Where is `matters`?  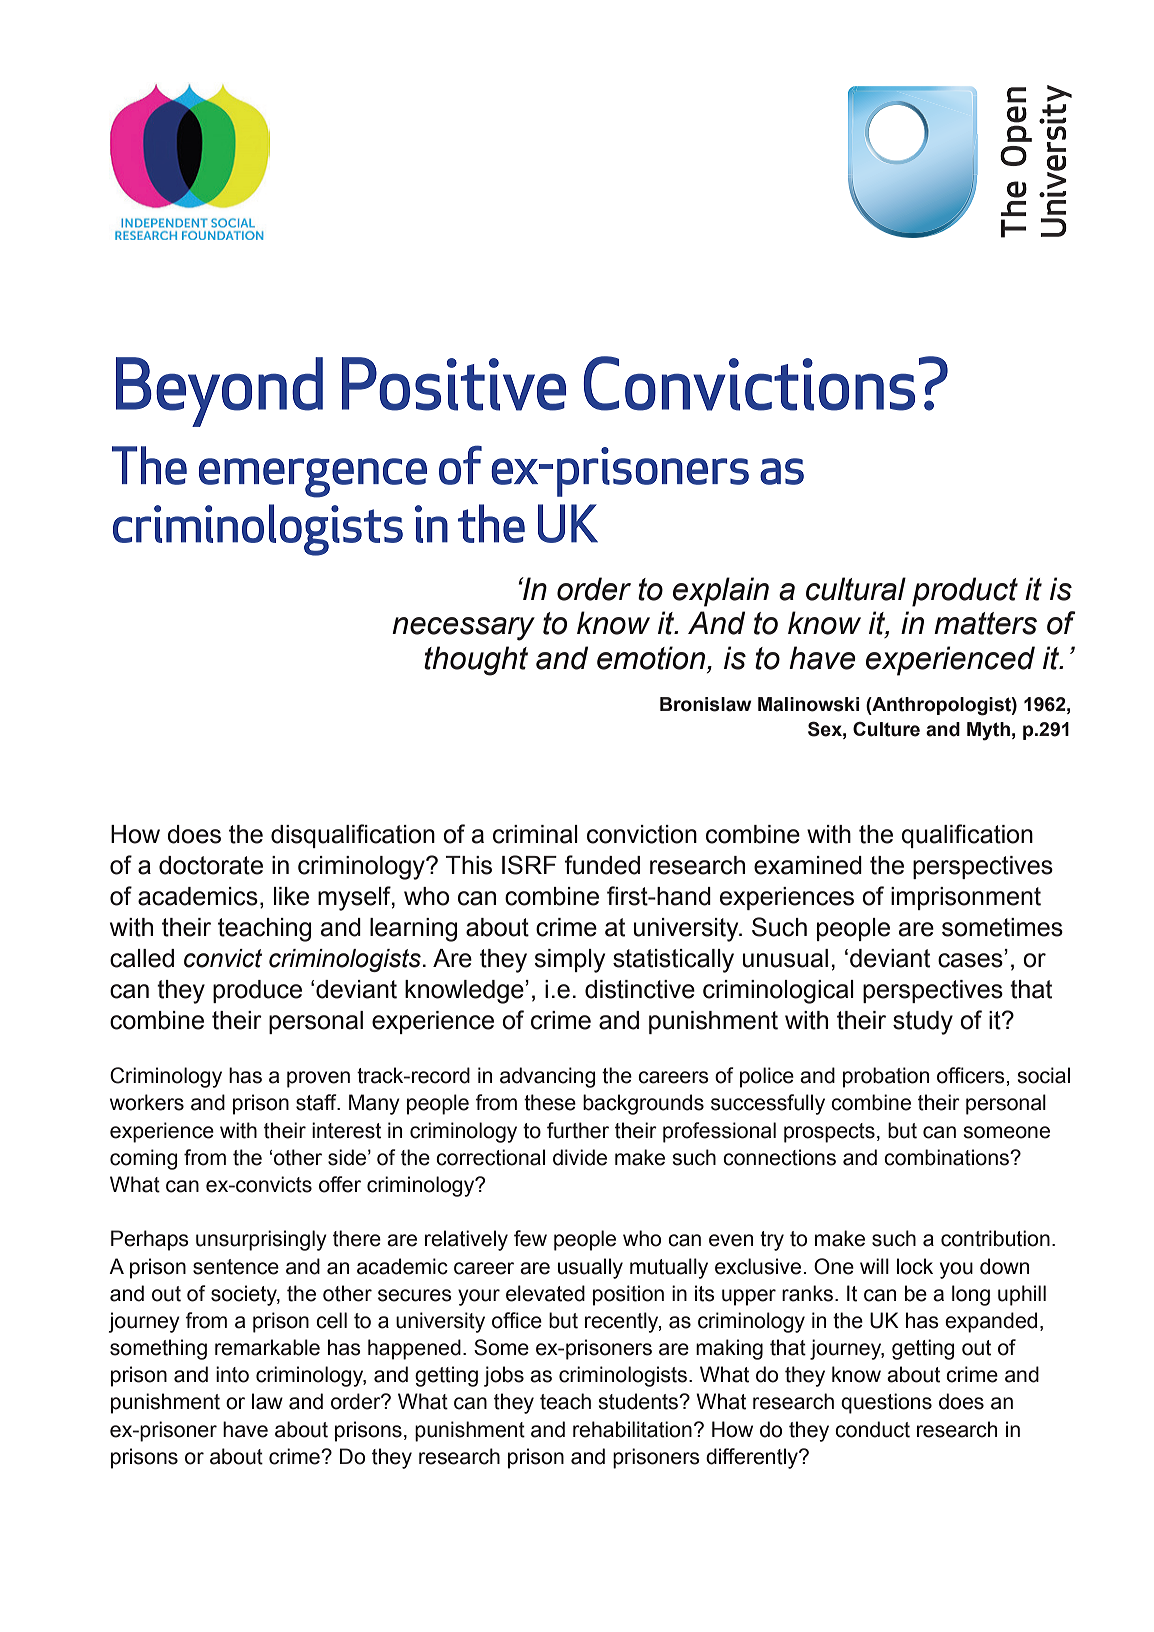 matters is located at coordinates (985, 623).
